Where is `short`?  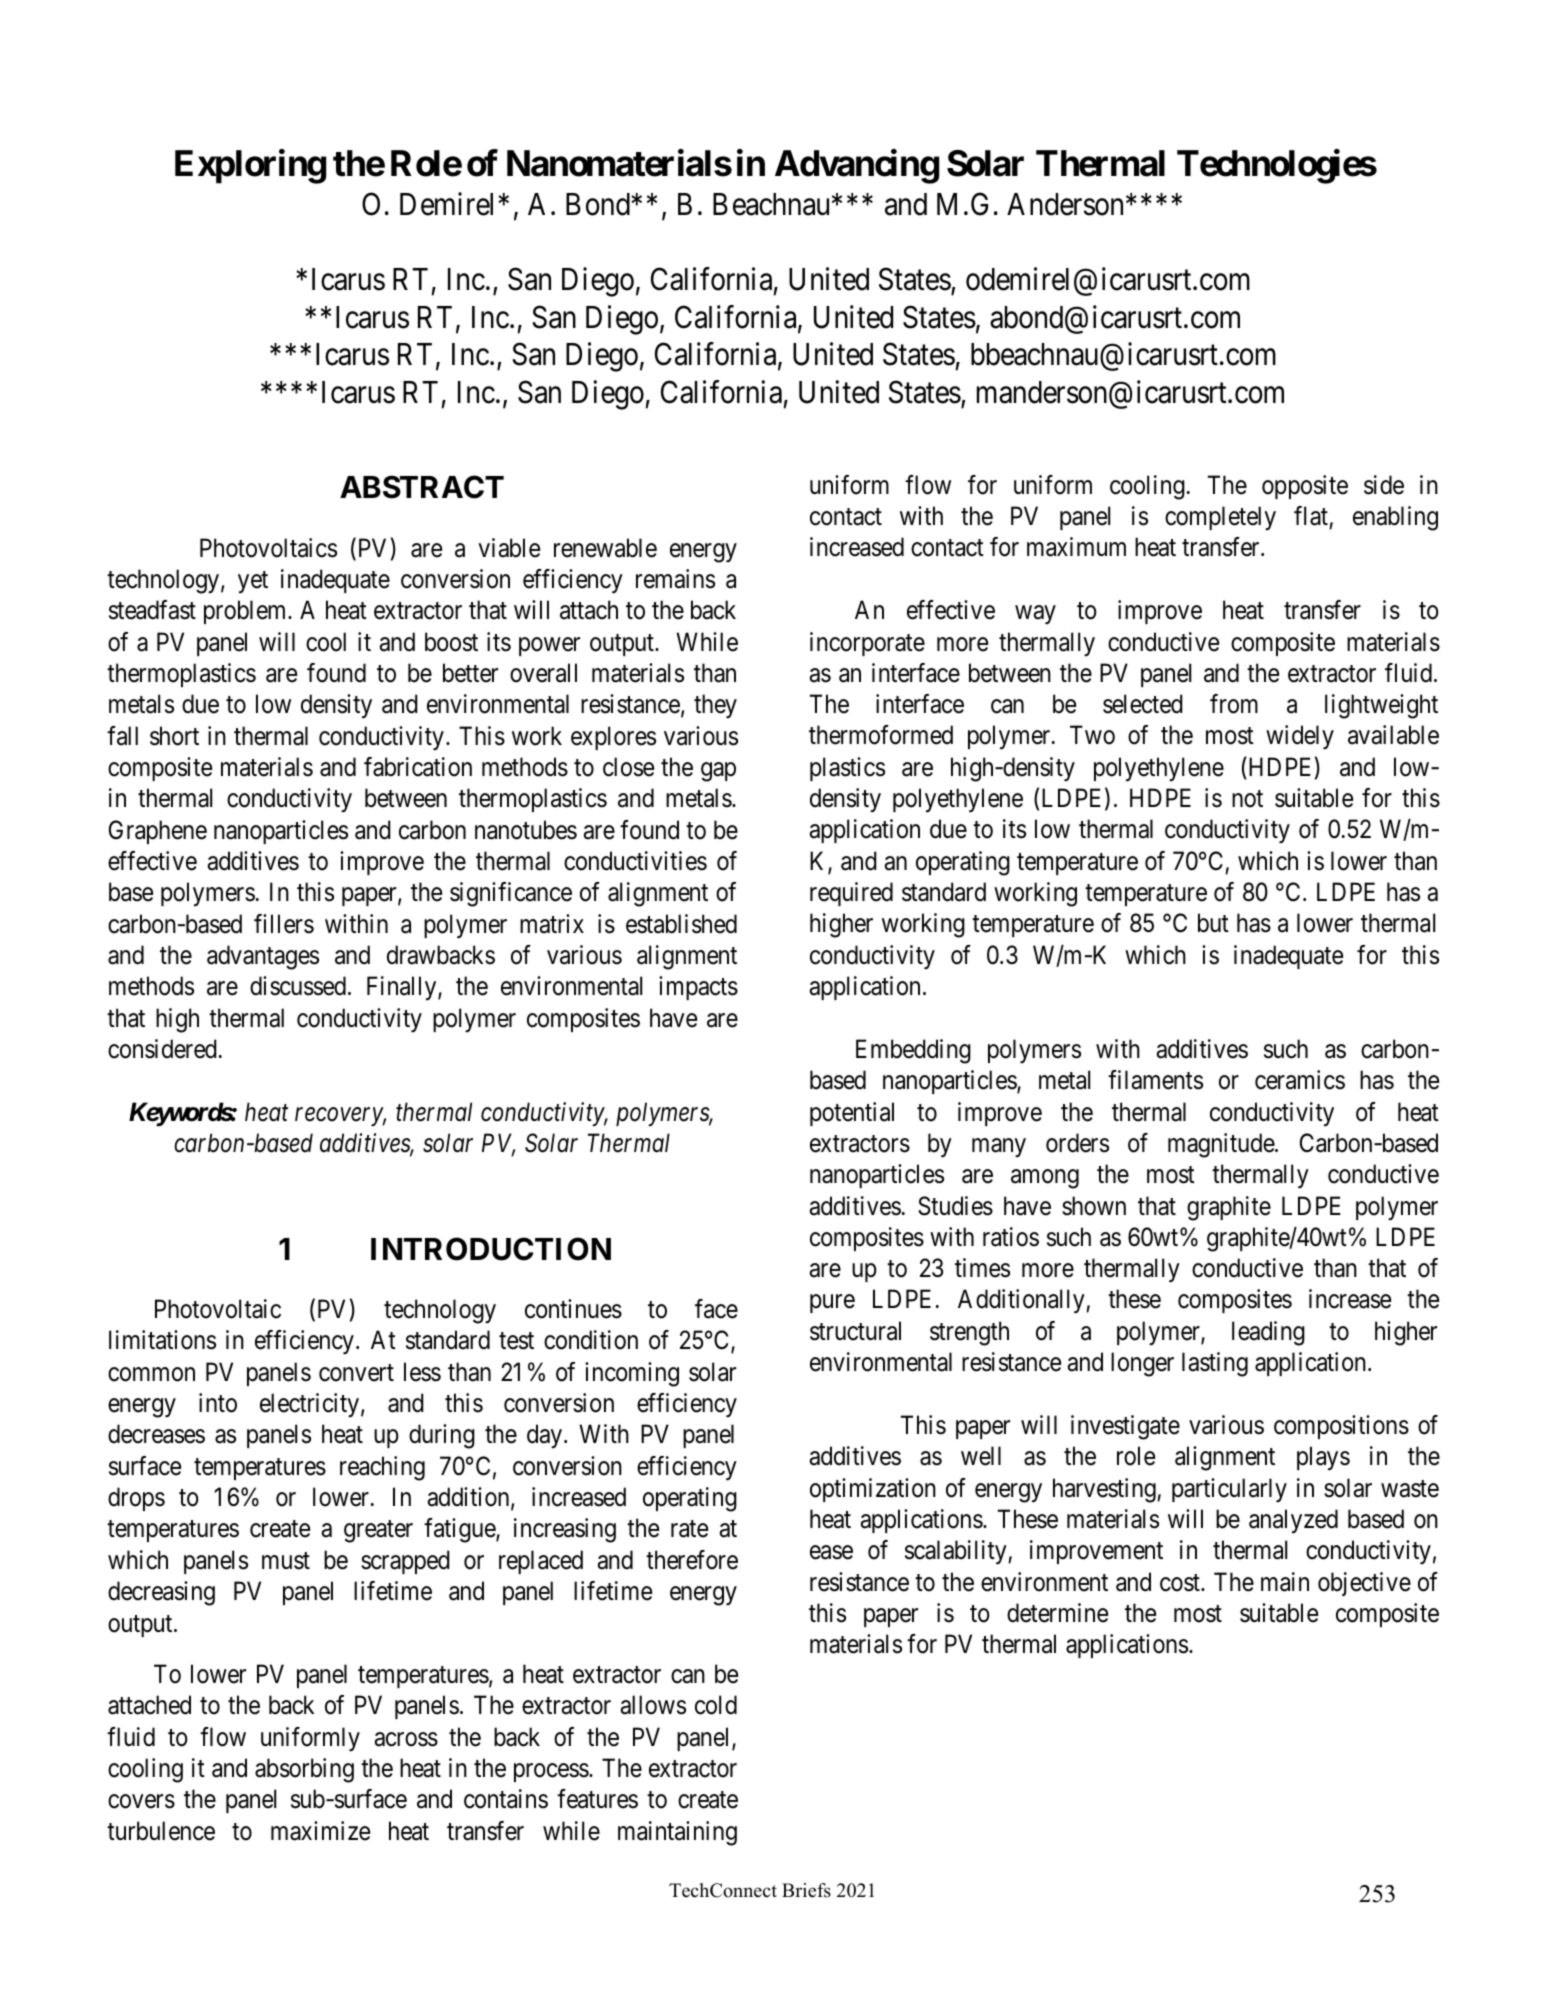
short is located at coordinates (174, 736).
